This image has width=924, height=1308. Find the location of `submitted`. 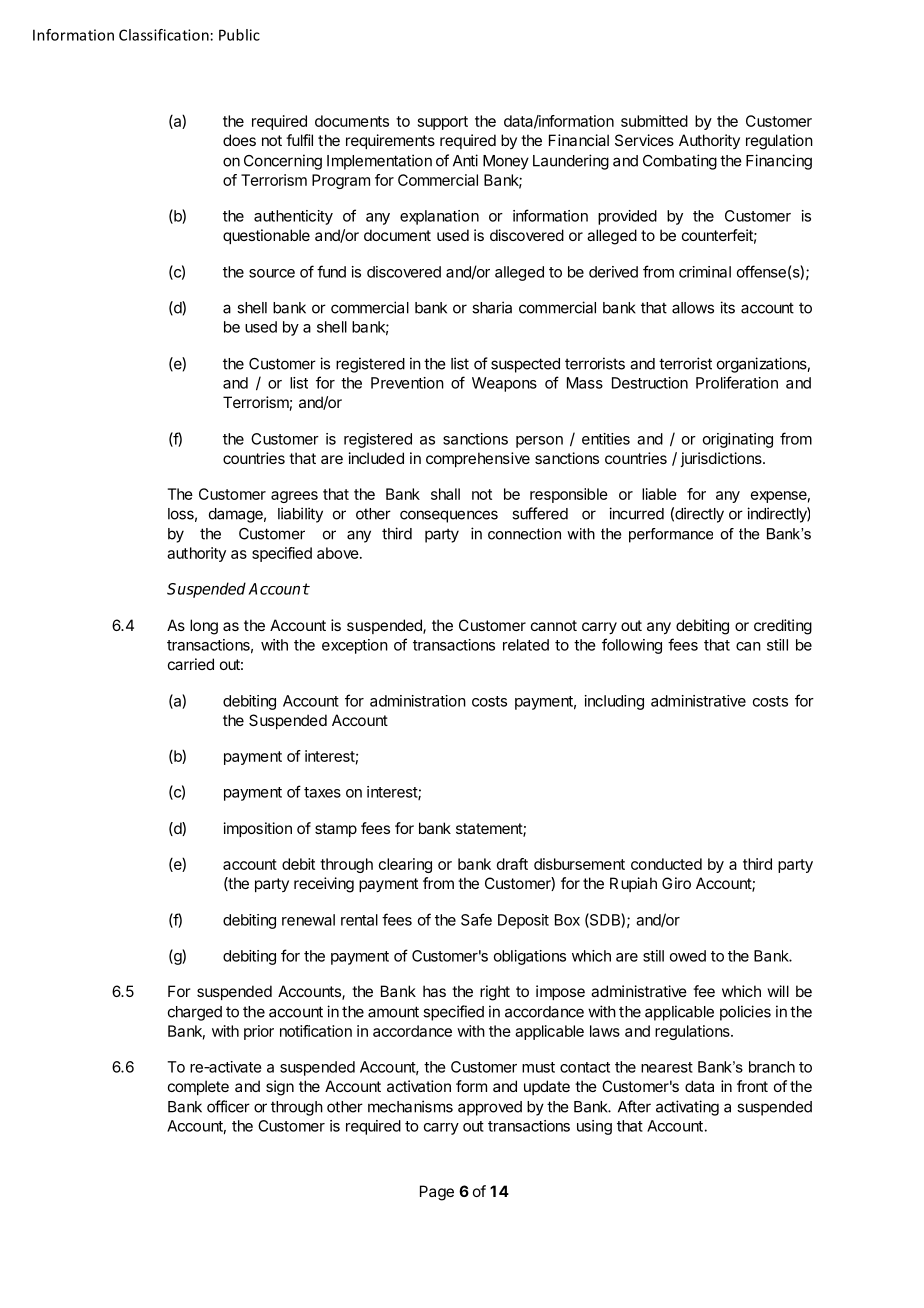

submitted is located at coordinates (654, 121).
